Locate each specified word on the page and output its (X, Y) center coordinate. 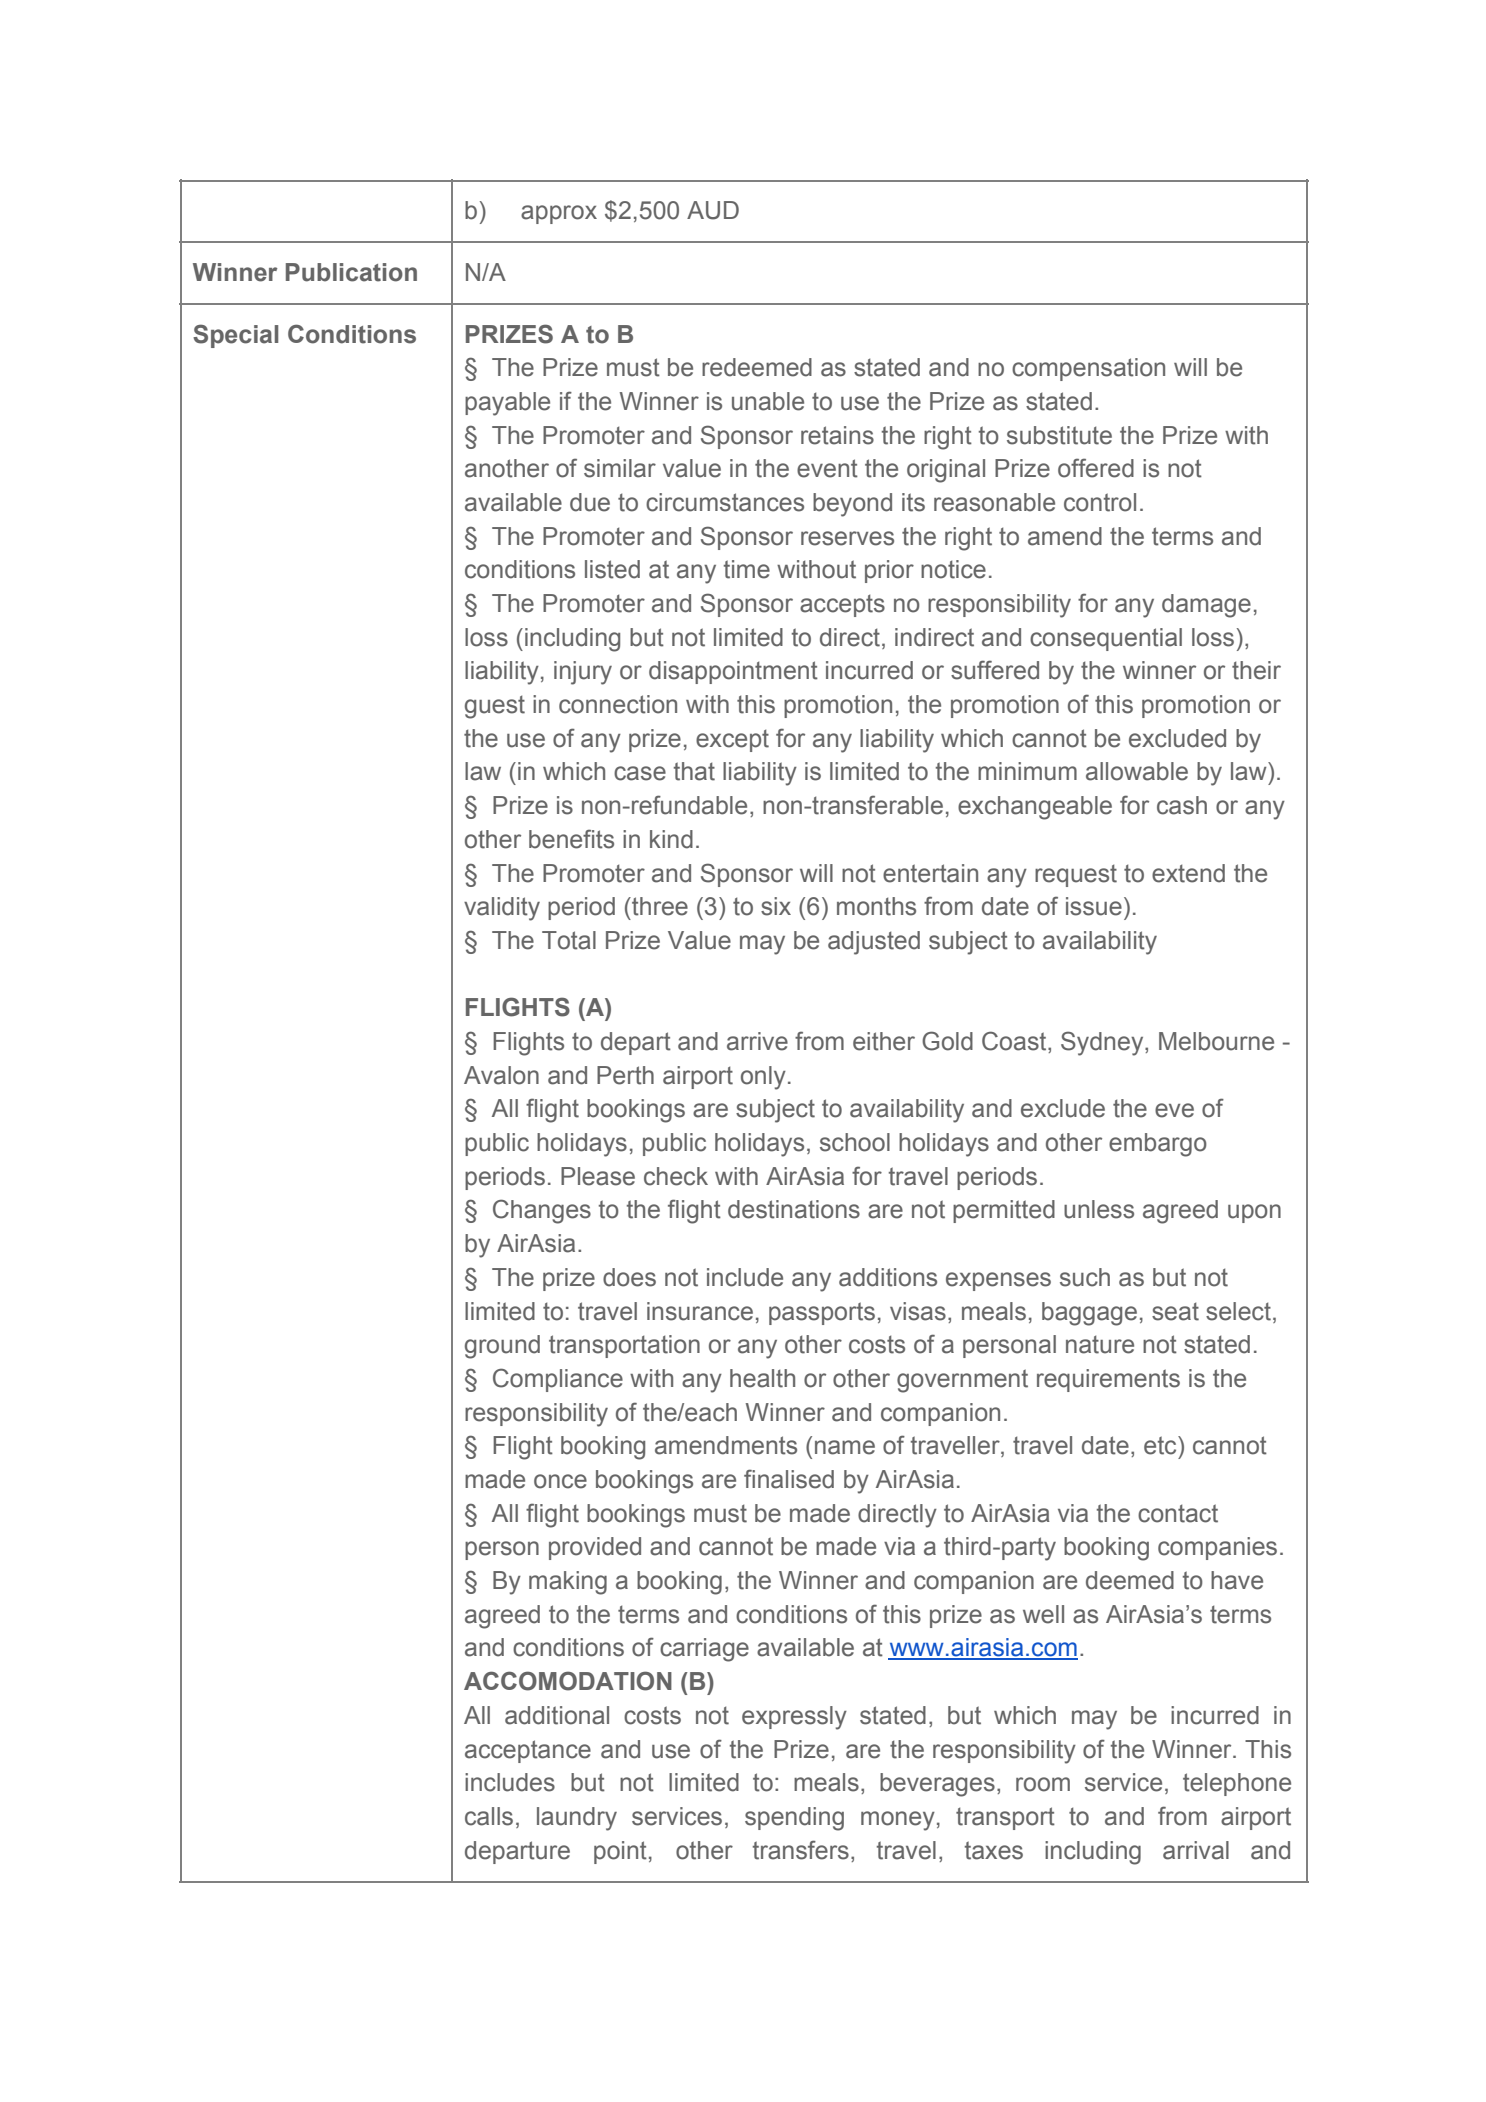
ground (502, 1347)
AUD (713, 210)
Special (235, 336)
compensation (1088, 369)
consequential (1106, 639)
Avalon (501, 1075)
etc (1161, 1445)
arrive (757, 1041)
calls (489, 1816)
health (762, 1378)
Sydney (1103, 1043)
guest (495, 707)
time (747, 569)
